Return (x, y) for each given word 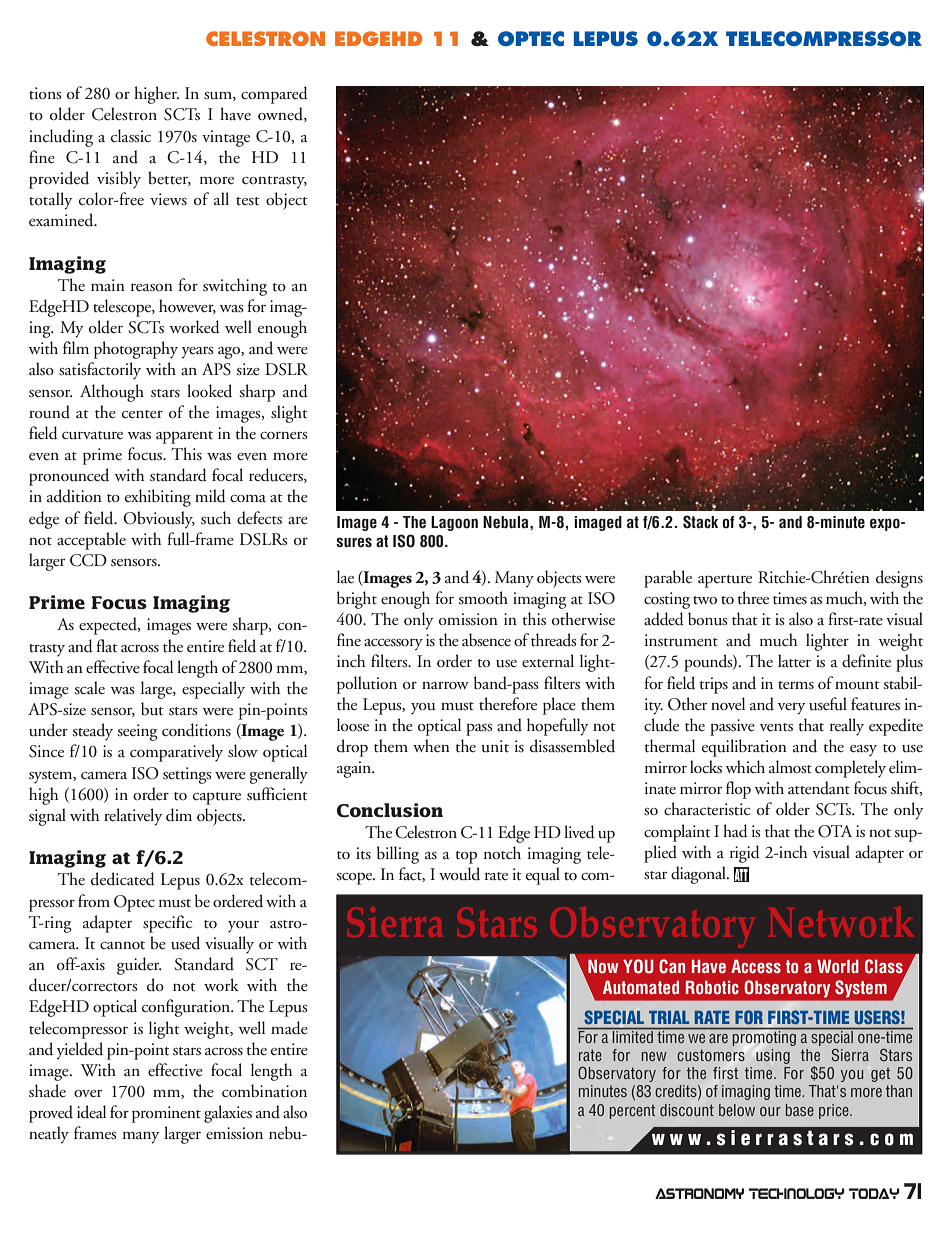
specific (167, 924)
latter (794, 661)
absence (486, 640)
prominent (166, 1114)
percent (632, 1112)
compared (274, 95)
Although (112, 393)
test (248, 201)
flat (107, 646)
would (459, 874)
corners (284, 436)
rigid (745, 854)
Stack (700, 522)
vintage (226, 138)
